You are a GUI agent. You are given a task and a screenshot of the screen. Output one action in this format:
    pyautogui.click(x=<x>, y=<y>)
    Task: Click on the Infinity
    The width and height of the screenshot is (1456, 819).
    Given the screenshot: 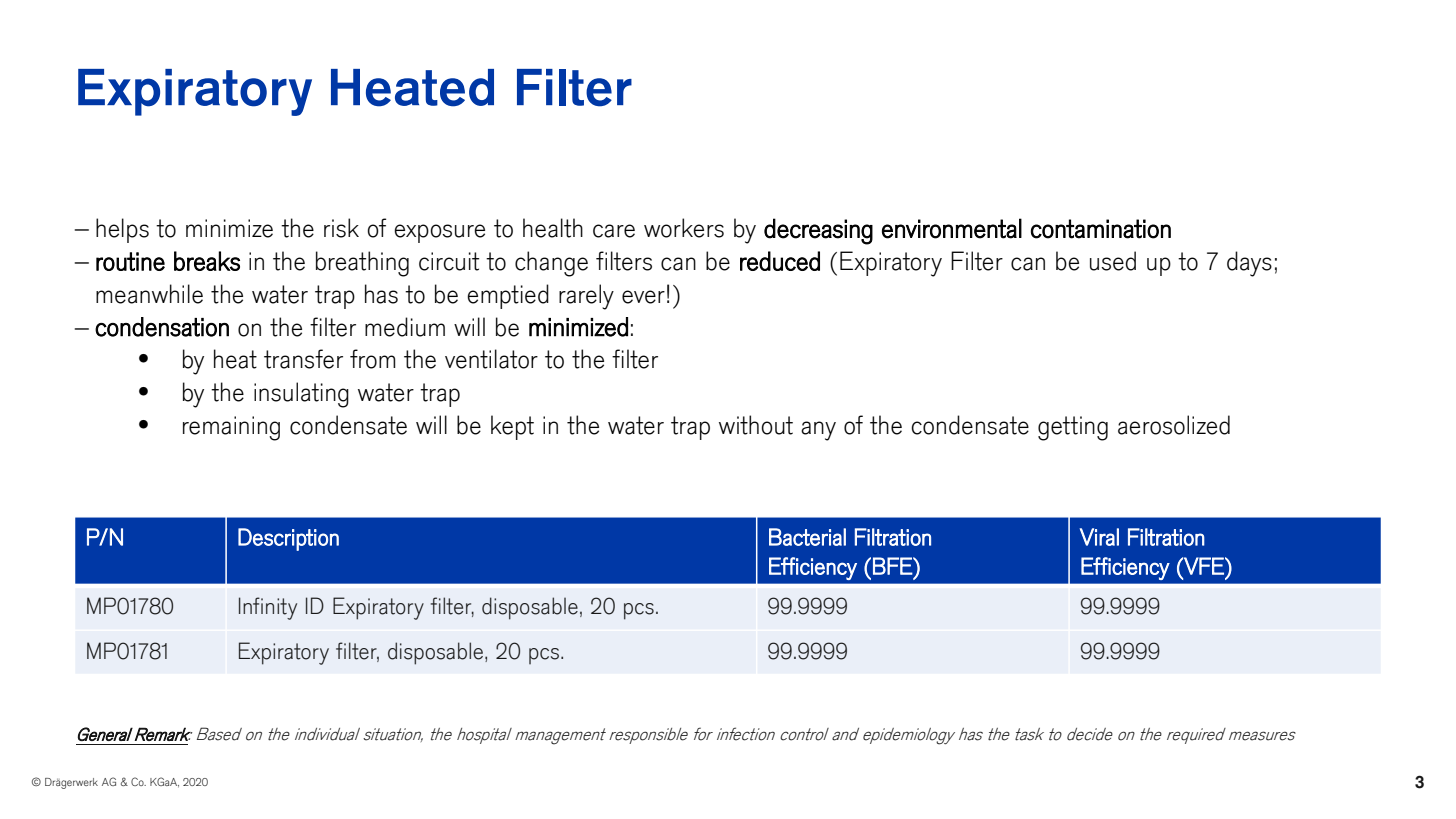 What is the action you would take?
    pyautogui.click(x=268, y=608)
